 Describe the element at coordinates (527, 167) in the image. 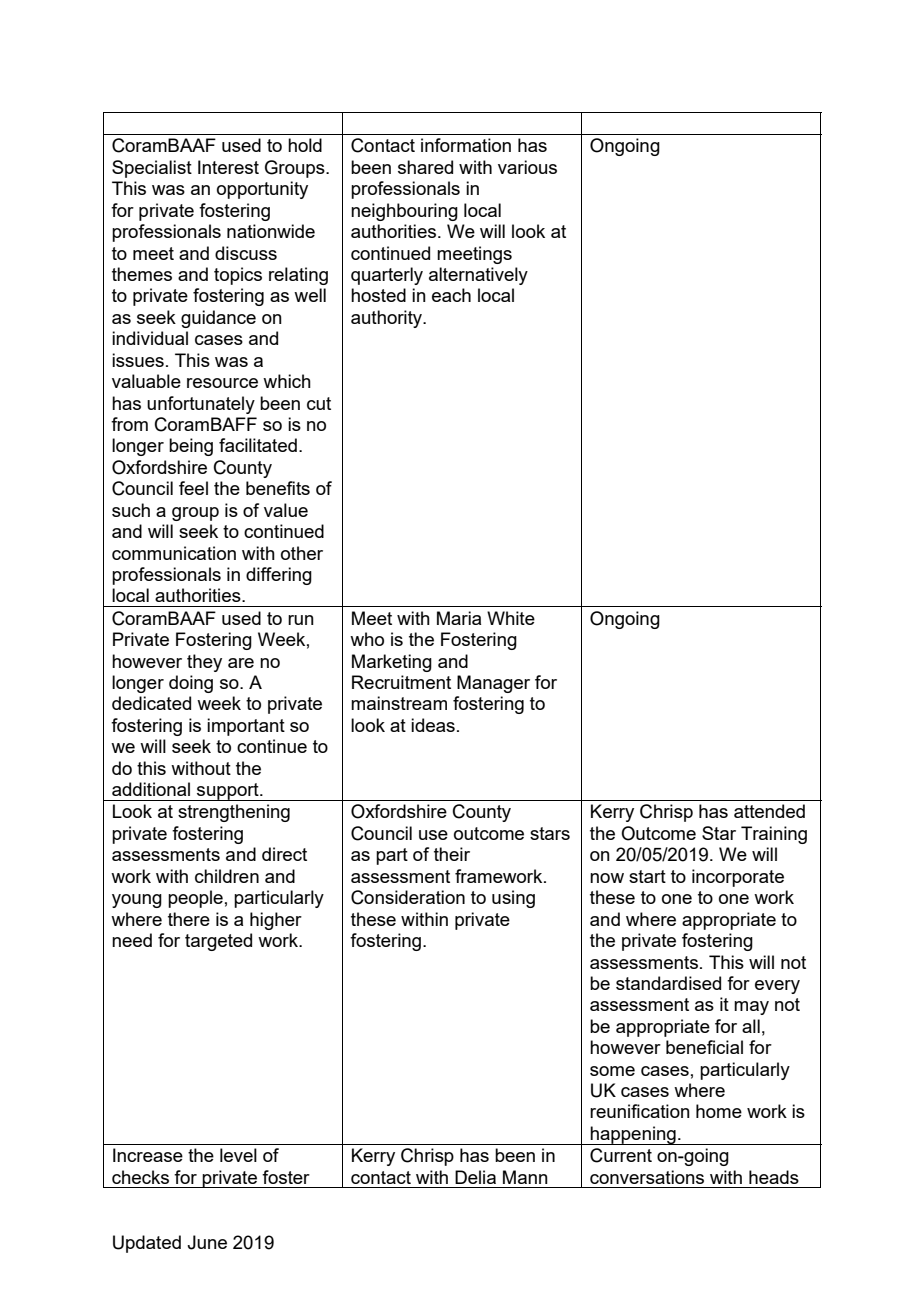

I see `various` at that location.
